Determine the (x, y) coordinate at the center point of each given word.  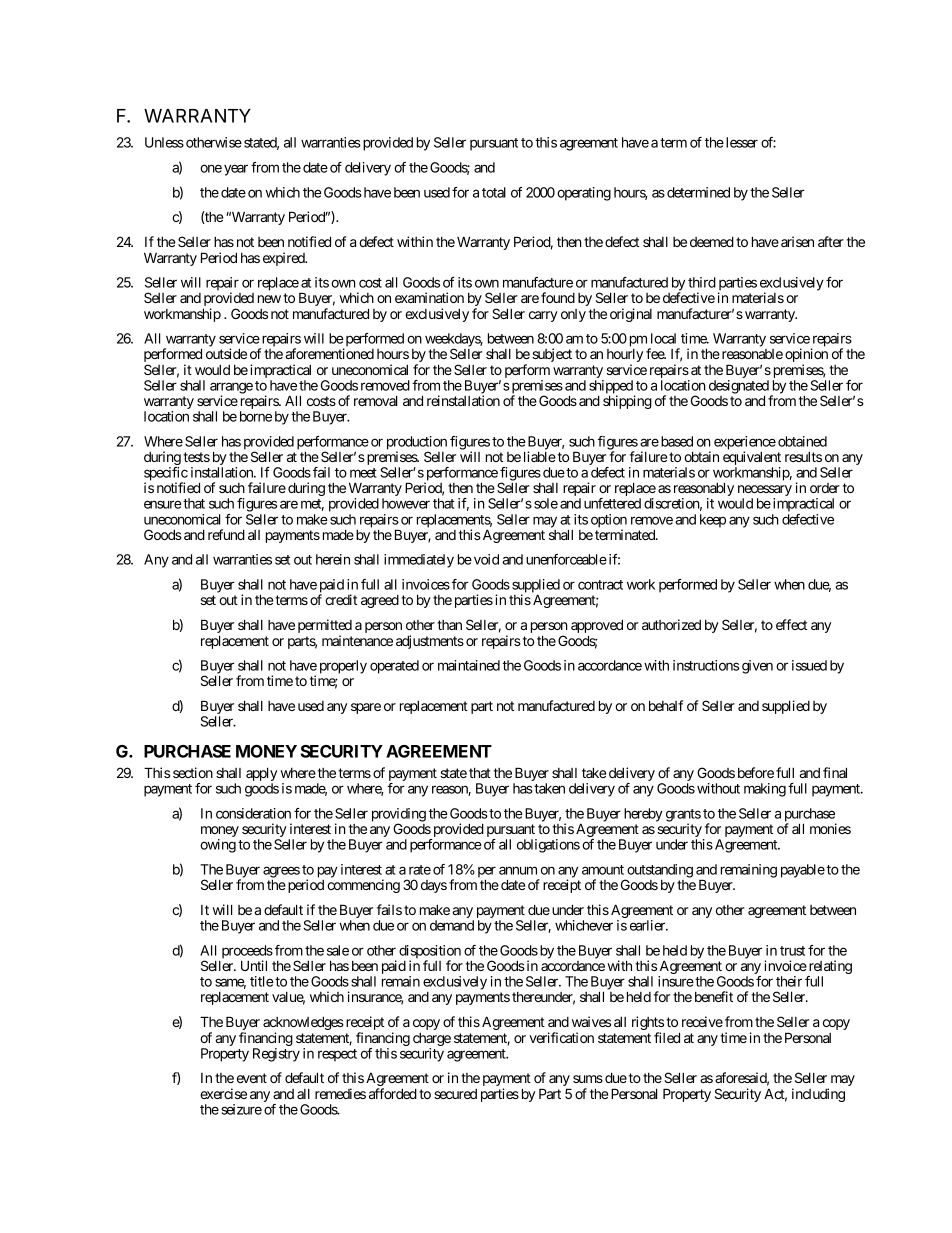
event (252, 1078)
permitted (325, 627)
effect (791, 624)
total (494, 192)
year (236, 170)
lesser (740, 142)
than (449, 625)
